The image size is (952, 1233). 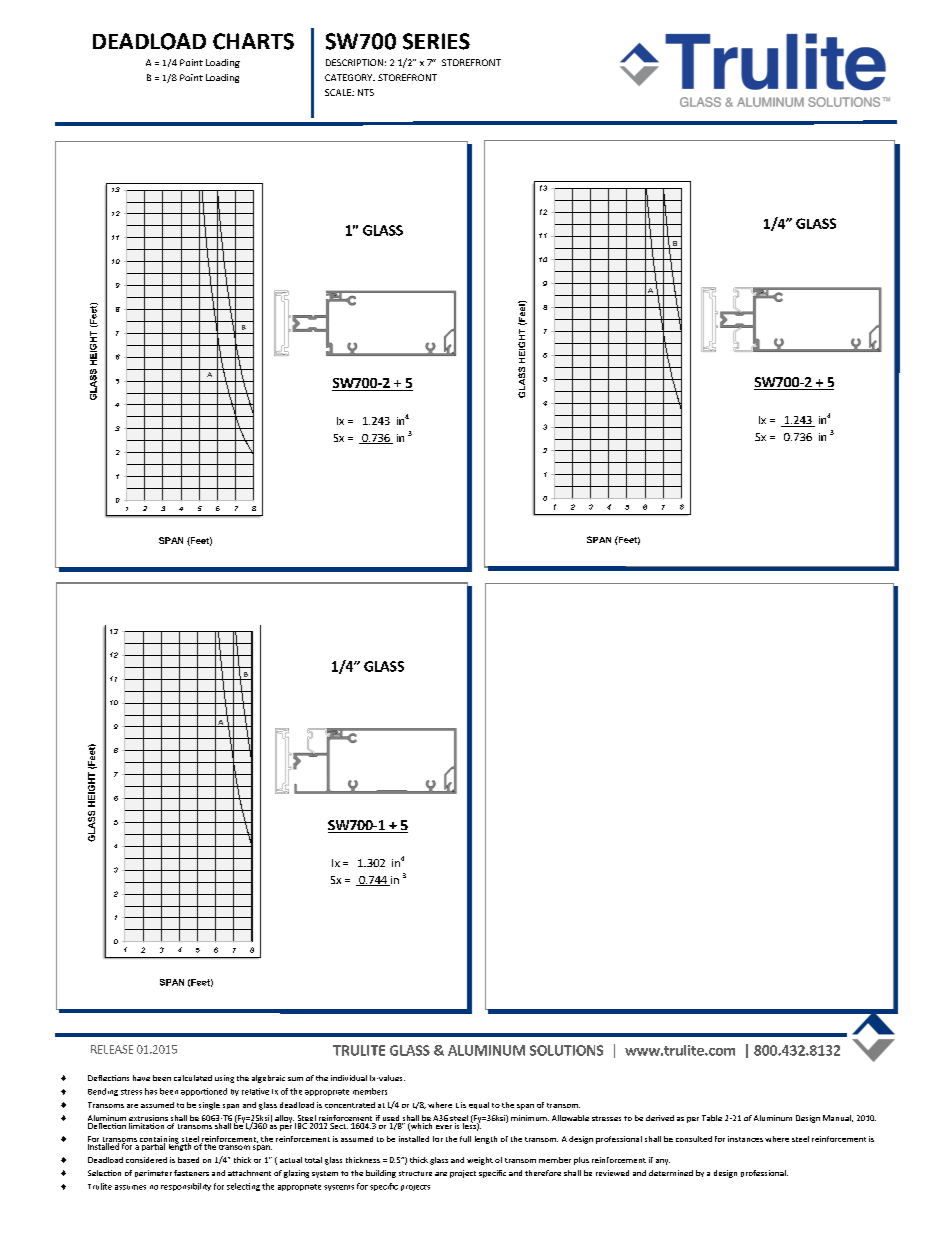 What do you see at coordinates (253, 41) in the image?
I see `CHARTS` at bounding box center [253, 41].
